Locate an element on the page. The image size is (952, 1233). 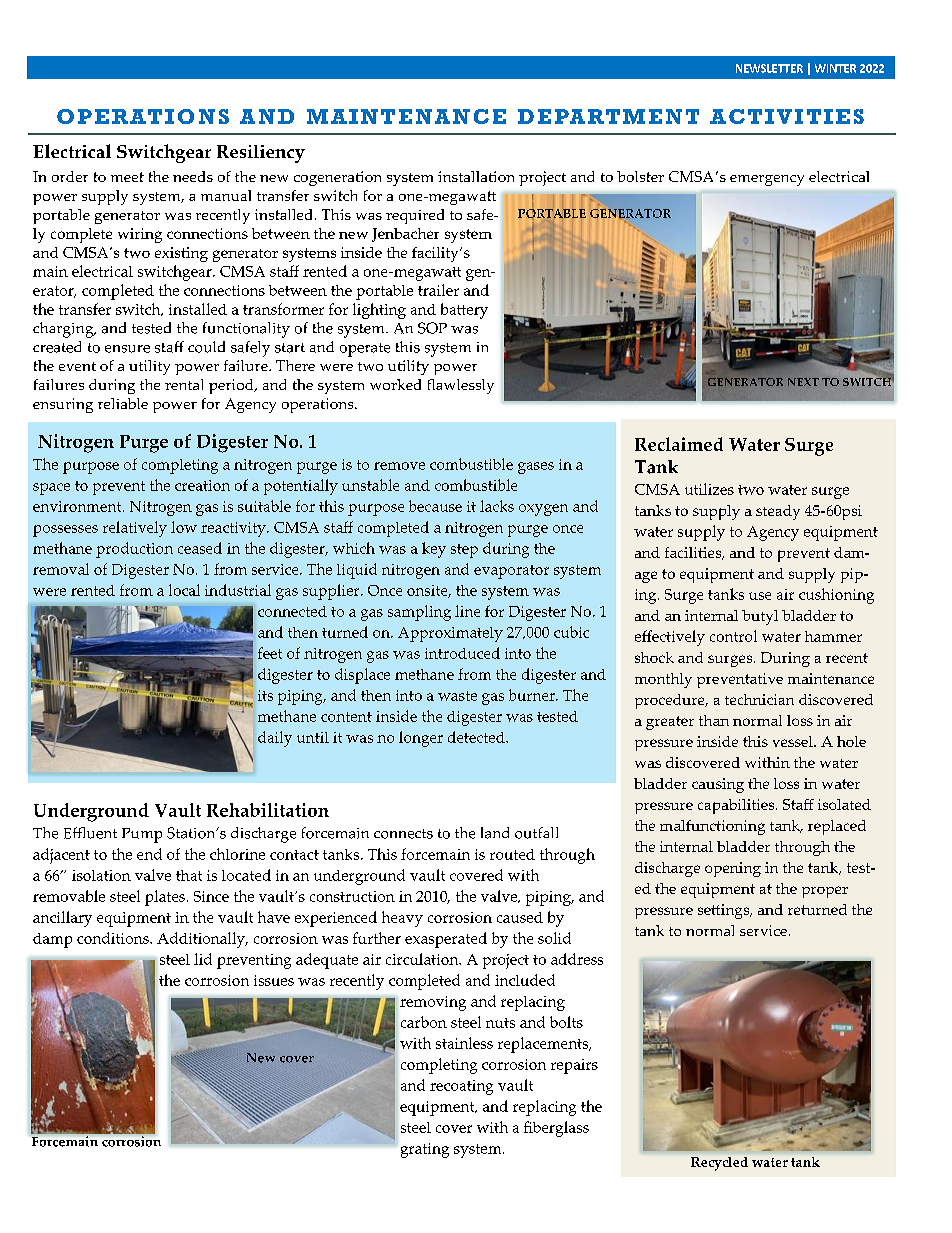
meet is located at coordinates (127, 177).
